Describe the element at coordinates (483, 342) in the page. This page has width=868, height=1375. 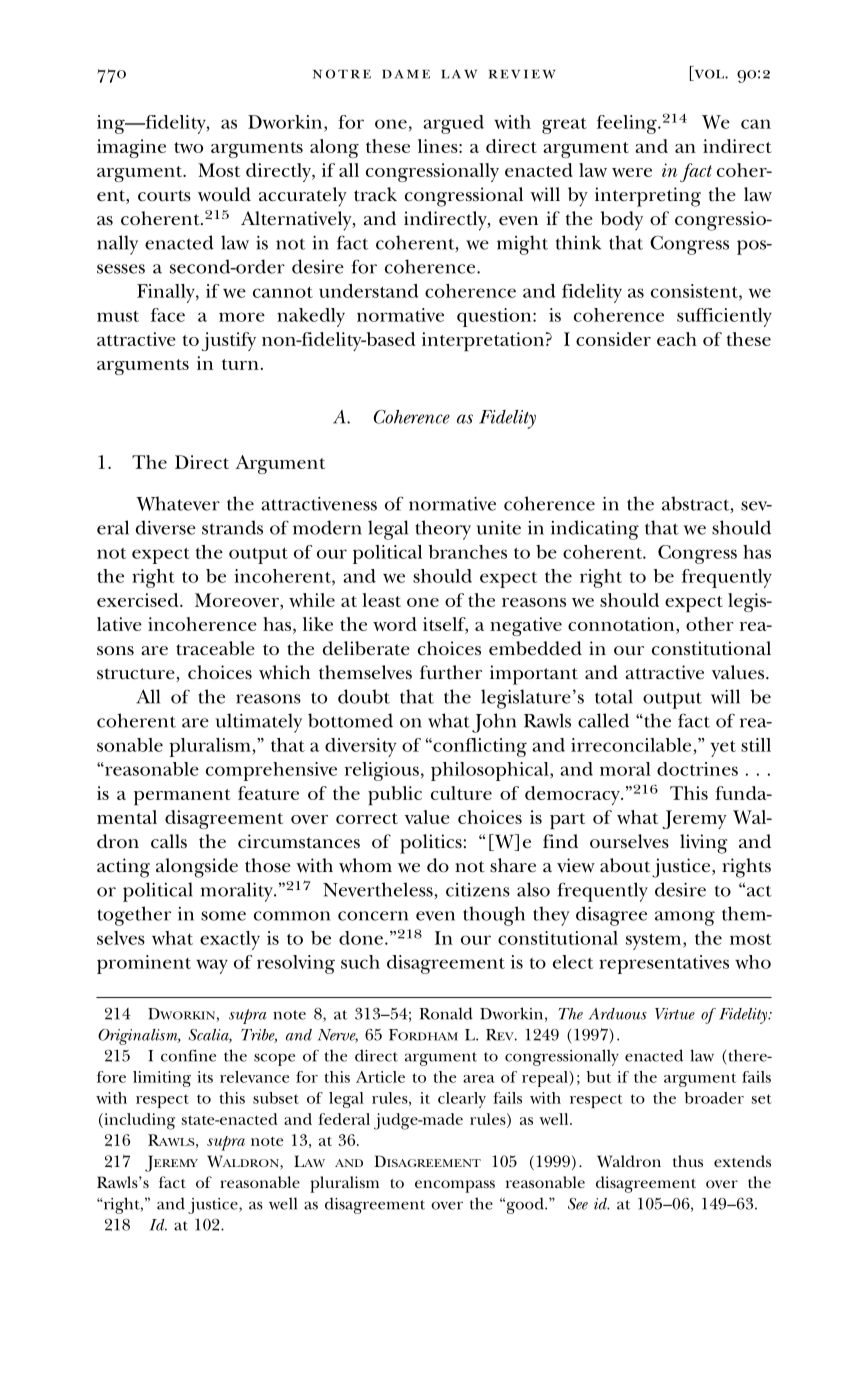
I see `interpretation` at that location.
